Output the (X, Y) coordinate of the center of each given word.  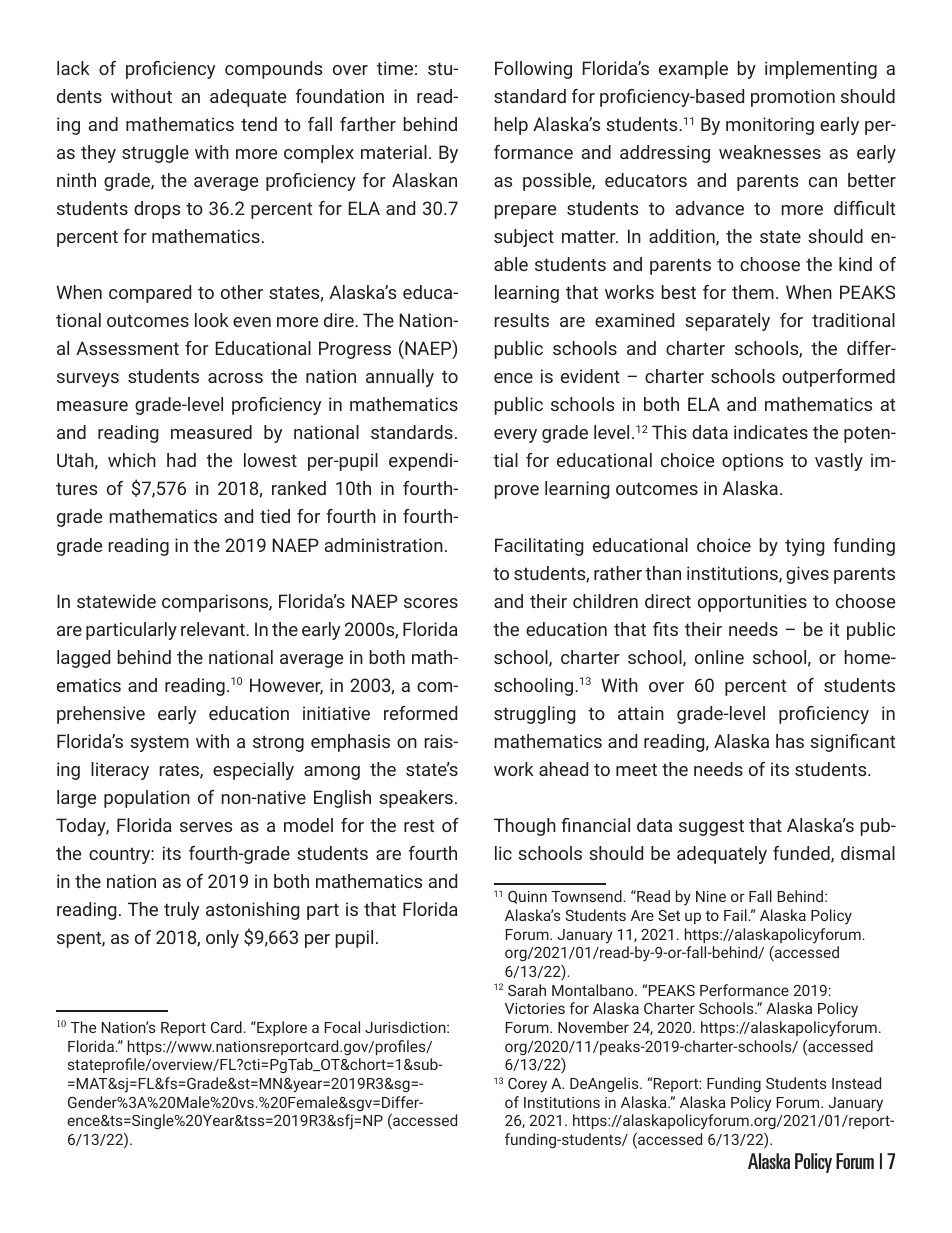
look (212, 320)
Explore (281, 1028)
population (147, 799)
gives (807, 575)
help (511, 126)
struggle (155, 154)
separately (727, 322)
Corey (527, 1085)
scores (431, 603)
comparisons (216, 603)
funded (802, 854)
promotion (793, 98)
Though (525, 827)
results (521, 320)
